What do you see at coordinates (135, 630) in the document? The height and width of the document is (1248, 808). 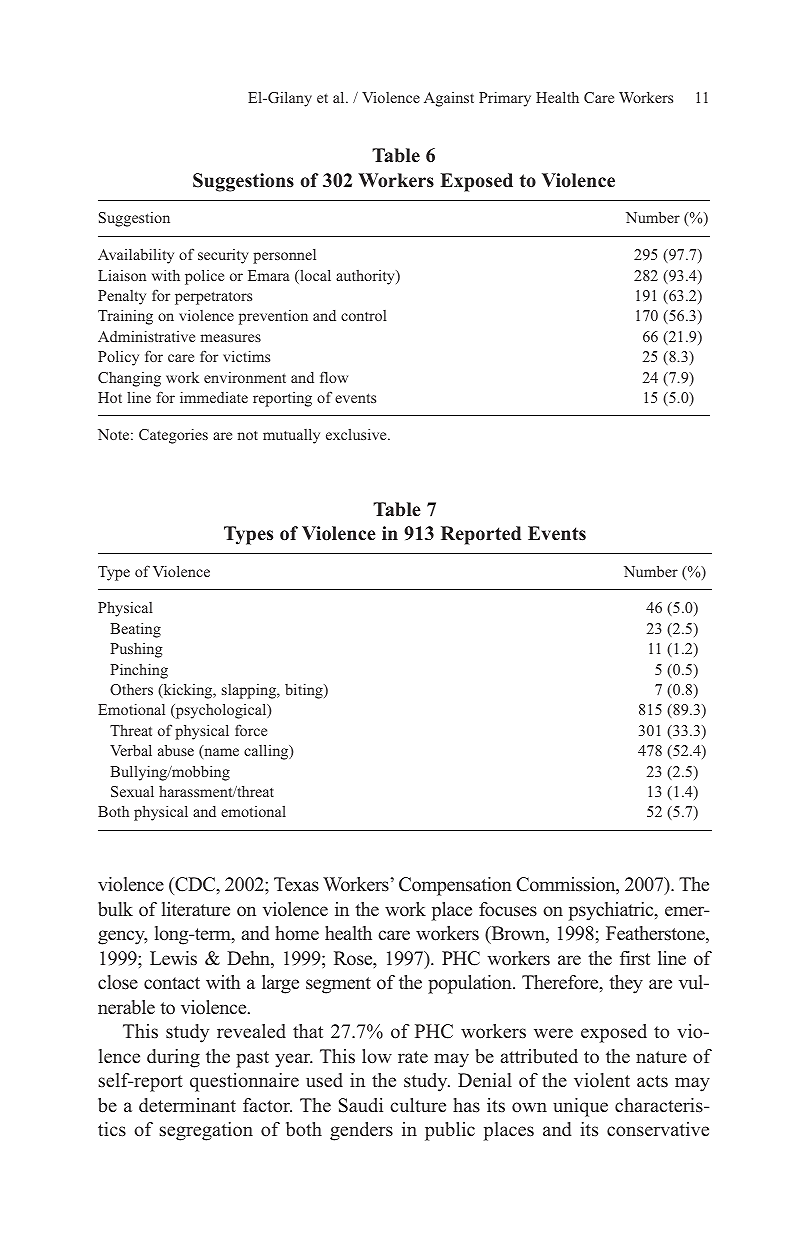 I see `Beating` at bounding box center [135, 630].
